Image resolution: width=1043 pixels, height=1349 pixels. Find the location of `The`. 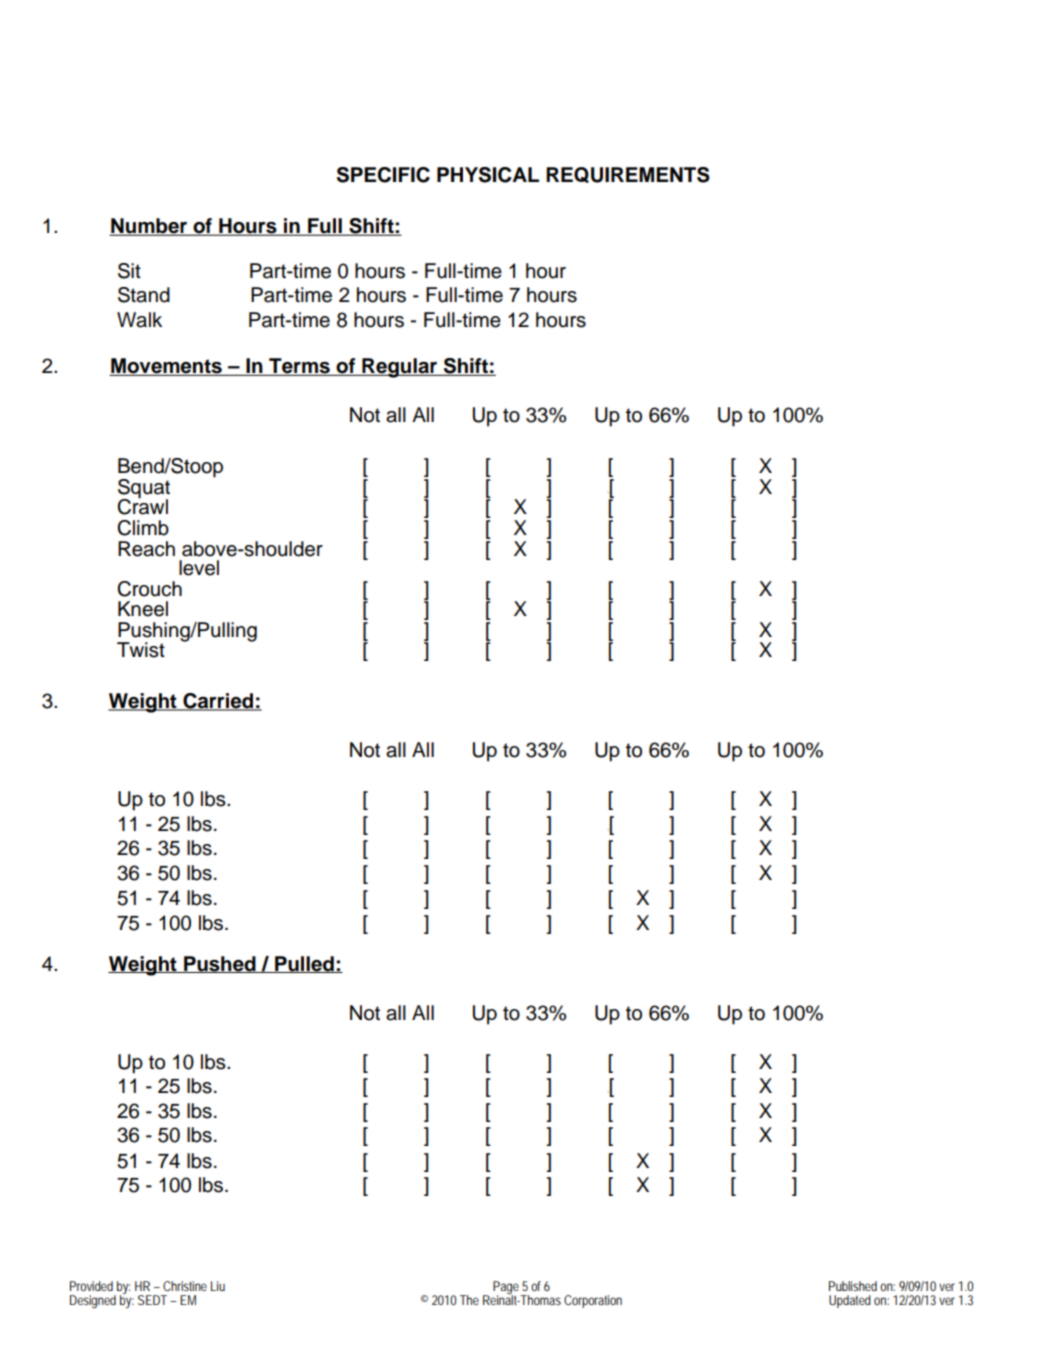

The is located at coordinates (469, 1300).
